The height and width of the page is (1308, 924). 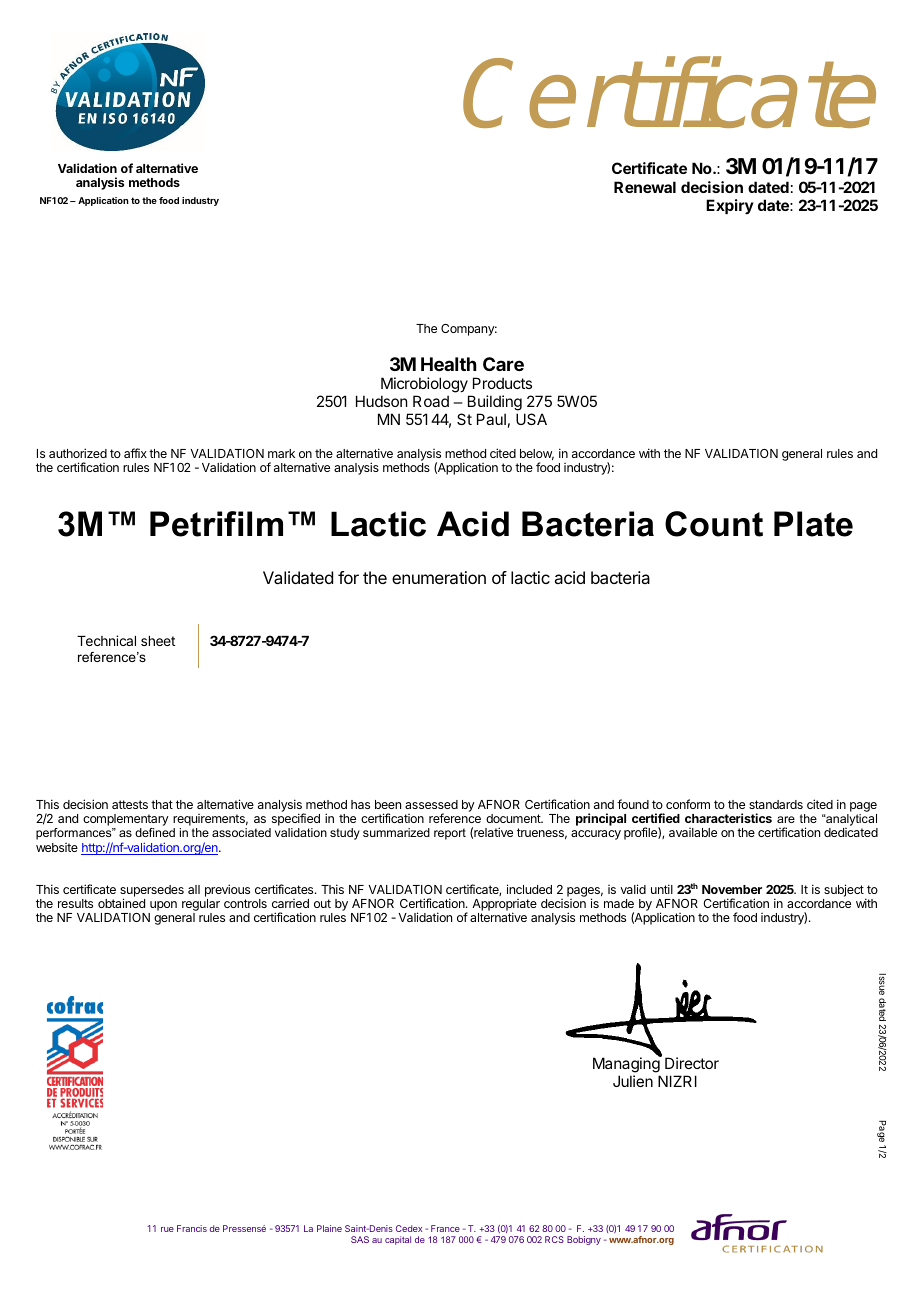 What do you see at coordinates (135, 453) in the page?
I see `affix` at bounding box center [135, 453].
